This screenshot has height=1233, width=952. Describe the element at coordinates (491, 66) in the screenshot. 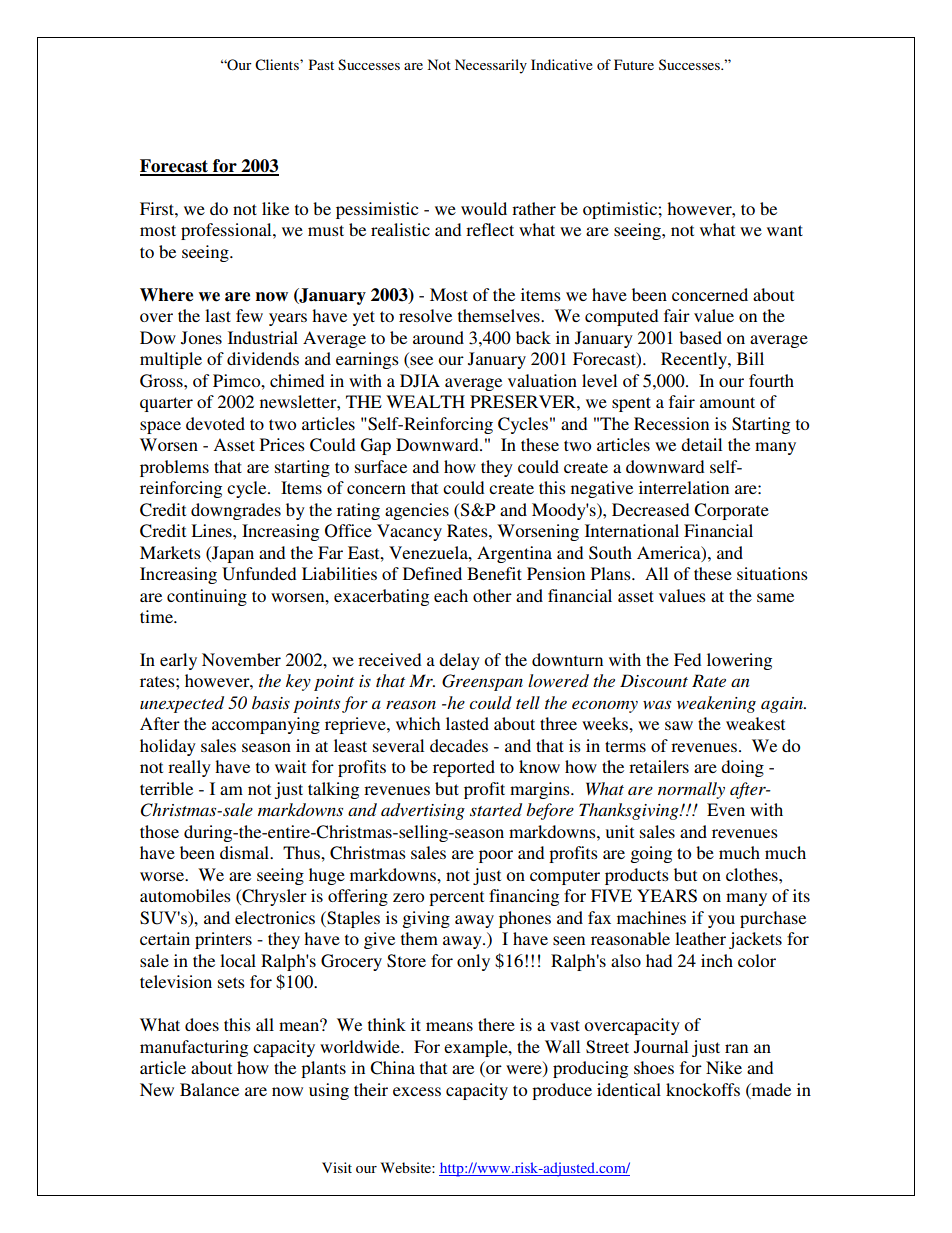

I see `Necessarily` at that location.
